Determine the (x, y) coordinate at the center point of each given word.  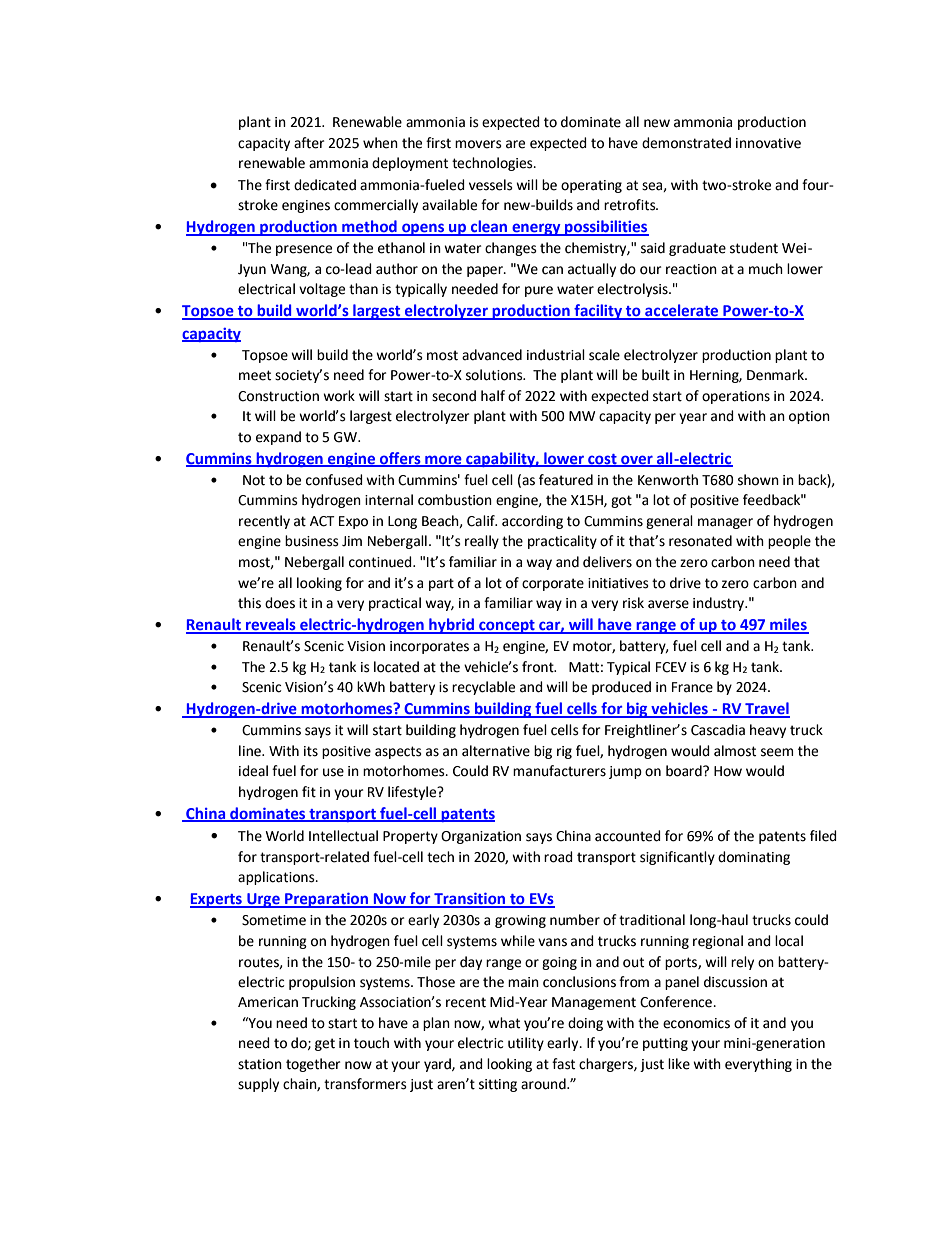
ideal (253, 771)
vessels (491, 185)
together (313, 1065)
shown (758, 480)
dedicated (325, 185)
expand (278, 438)
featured (566, 480)
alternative (496, 751)
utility (526, 1044)
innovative (768, 143)
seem (777, 752)
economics (696, 1023)
